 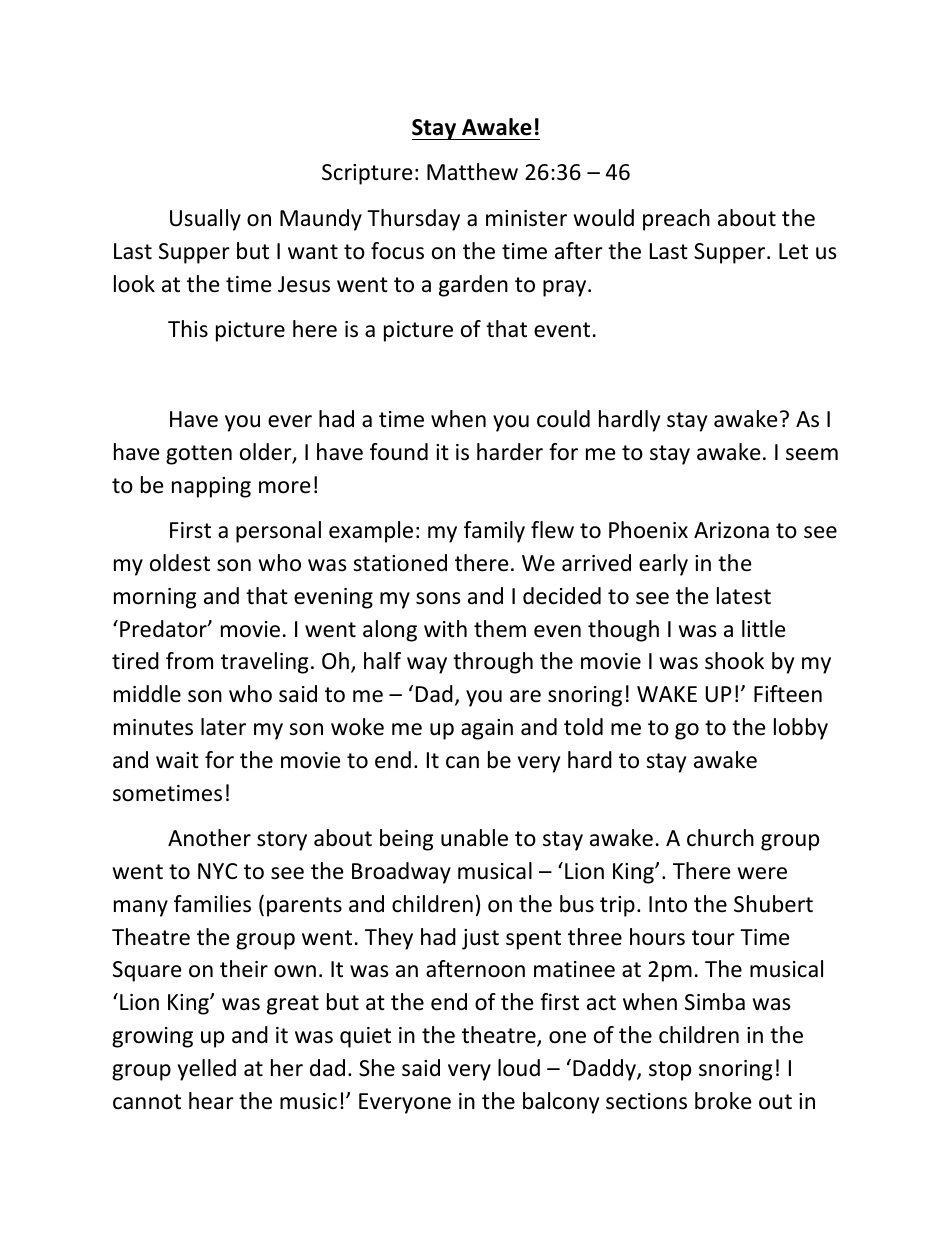 What do you see at coordinates (205, 220) in the screenshot?
I see `Usually` at bounding box center [205, 220].
